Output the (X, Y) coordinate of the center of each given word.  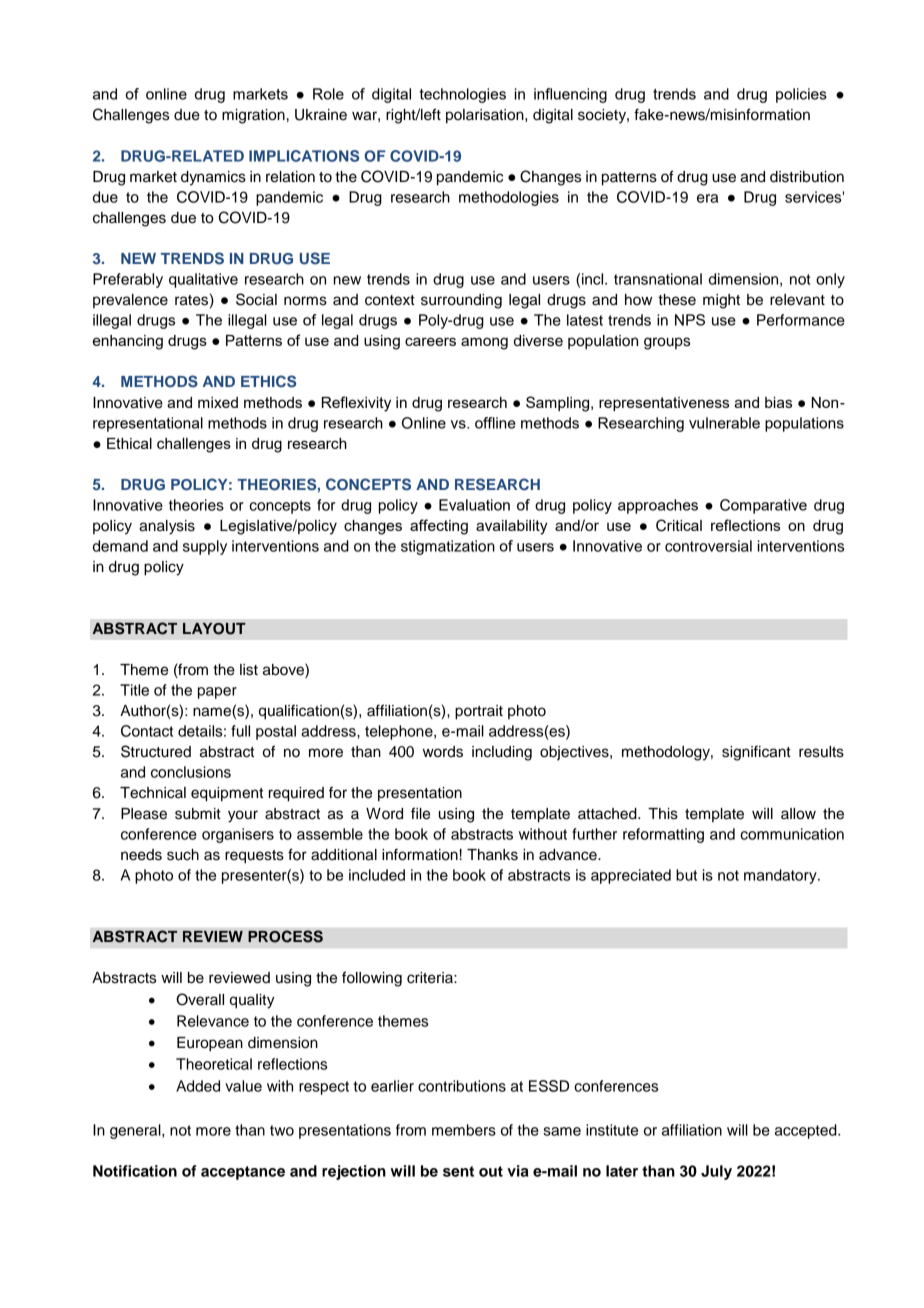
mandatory (781, 876)
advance (569, 855)
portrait (479, 712)
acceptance (243, 1173)
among (484, 343)
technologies (463, 95)
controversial (708, 546)
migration (253, 116)
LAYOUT (214, 629)
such (183, 855)
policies (801, 95)
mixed (218, 402)
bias (778, 402)
